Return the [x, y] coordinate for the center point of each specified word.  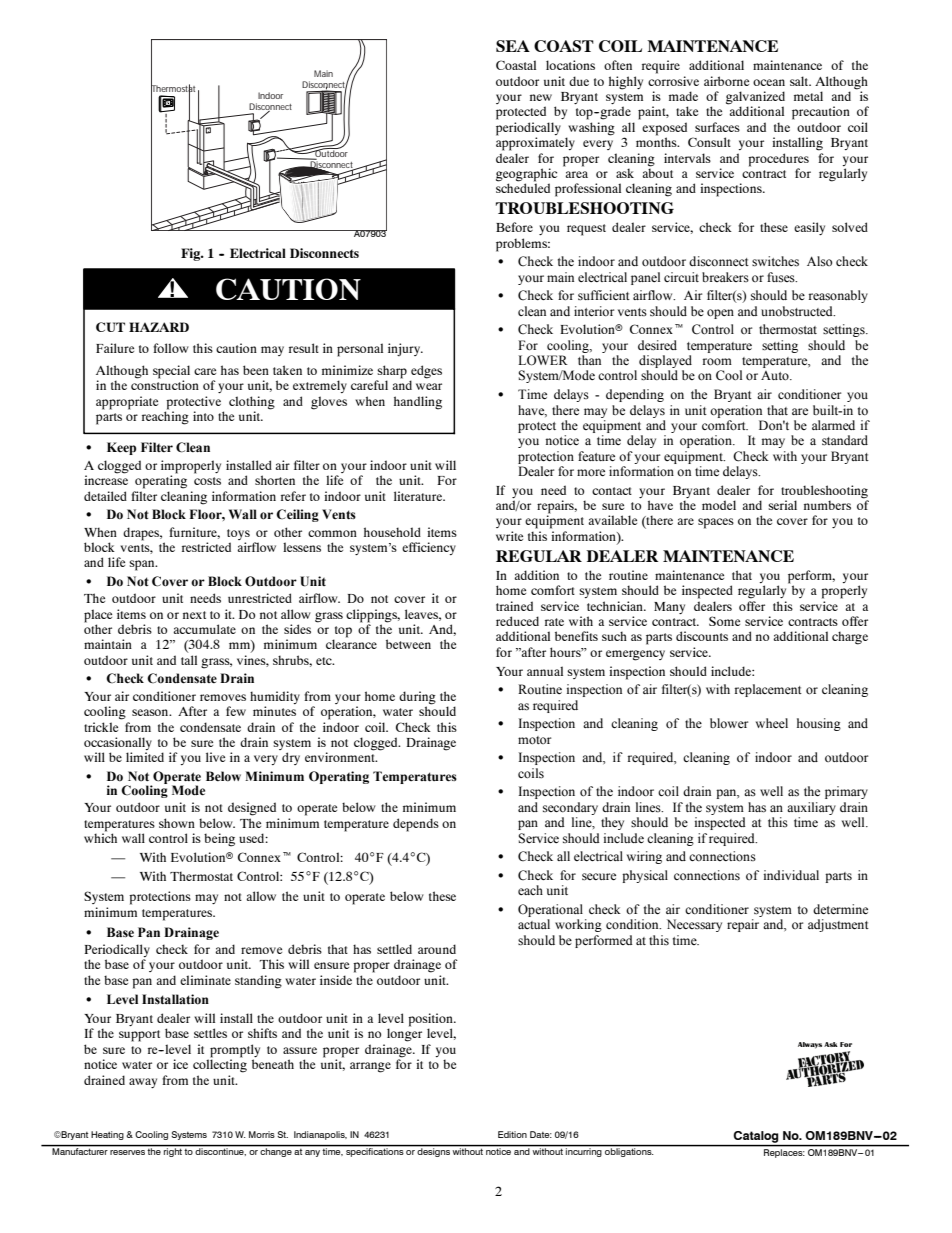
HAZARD [159, 327]
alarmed [833, 425]
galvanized [755, 98]
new [541, 97]
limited [145, 757]
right [173, 1151]
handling [418, 403]
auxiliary [811, 808]
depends [416, 825]
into [203, 416]
